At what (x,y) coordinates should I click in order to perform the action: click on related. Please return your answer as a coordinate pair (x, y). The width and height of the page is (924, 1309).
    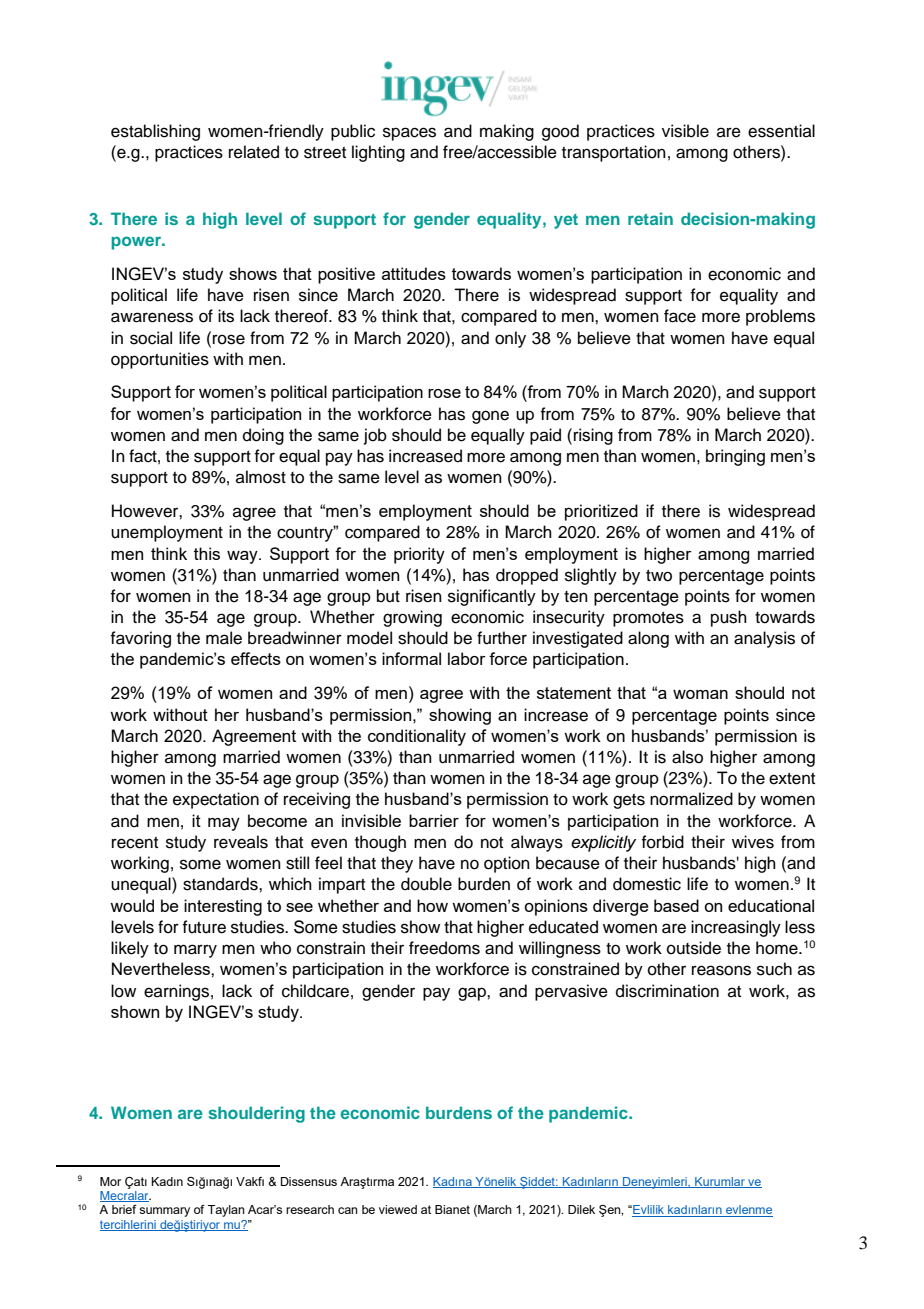
    Looking at the image, I should click on (254, 152).
